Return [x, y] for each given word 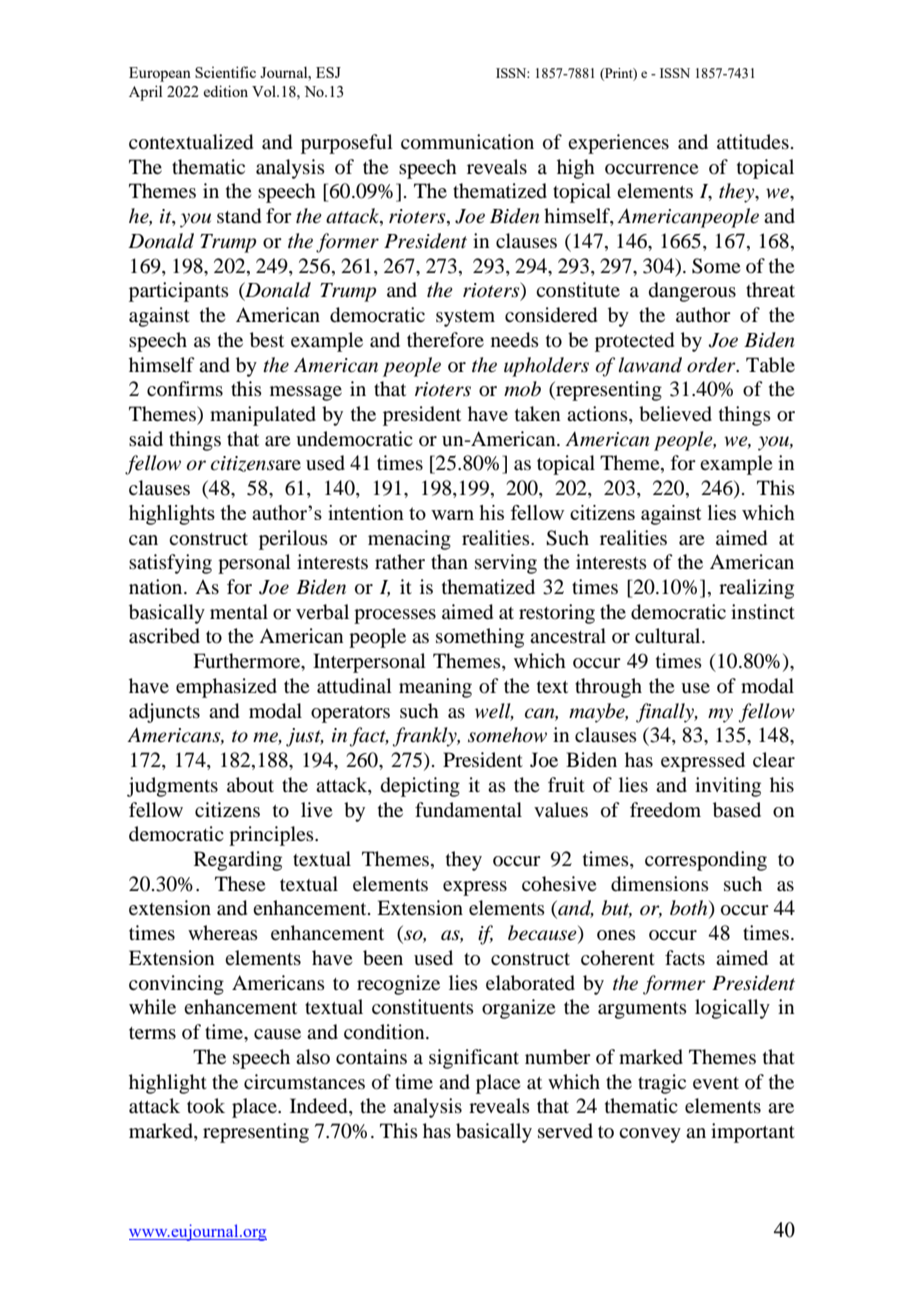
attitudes [753, 141]
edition [226, 91]
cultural [669, 636]
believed [675, 414]
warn [452, 515]
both [690, 909]
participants [179, 292]
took [206, 1105]
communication [467, 142]
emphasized [226, 688]
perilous [293, 540]
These [240, 883]
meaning [435, 688]
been [383, 958]
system [465, 318]
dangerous [692, 292]
